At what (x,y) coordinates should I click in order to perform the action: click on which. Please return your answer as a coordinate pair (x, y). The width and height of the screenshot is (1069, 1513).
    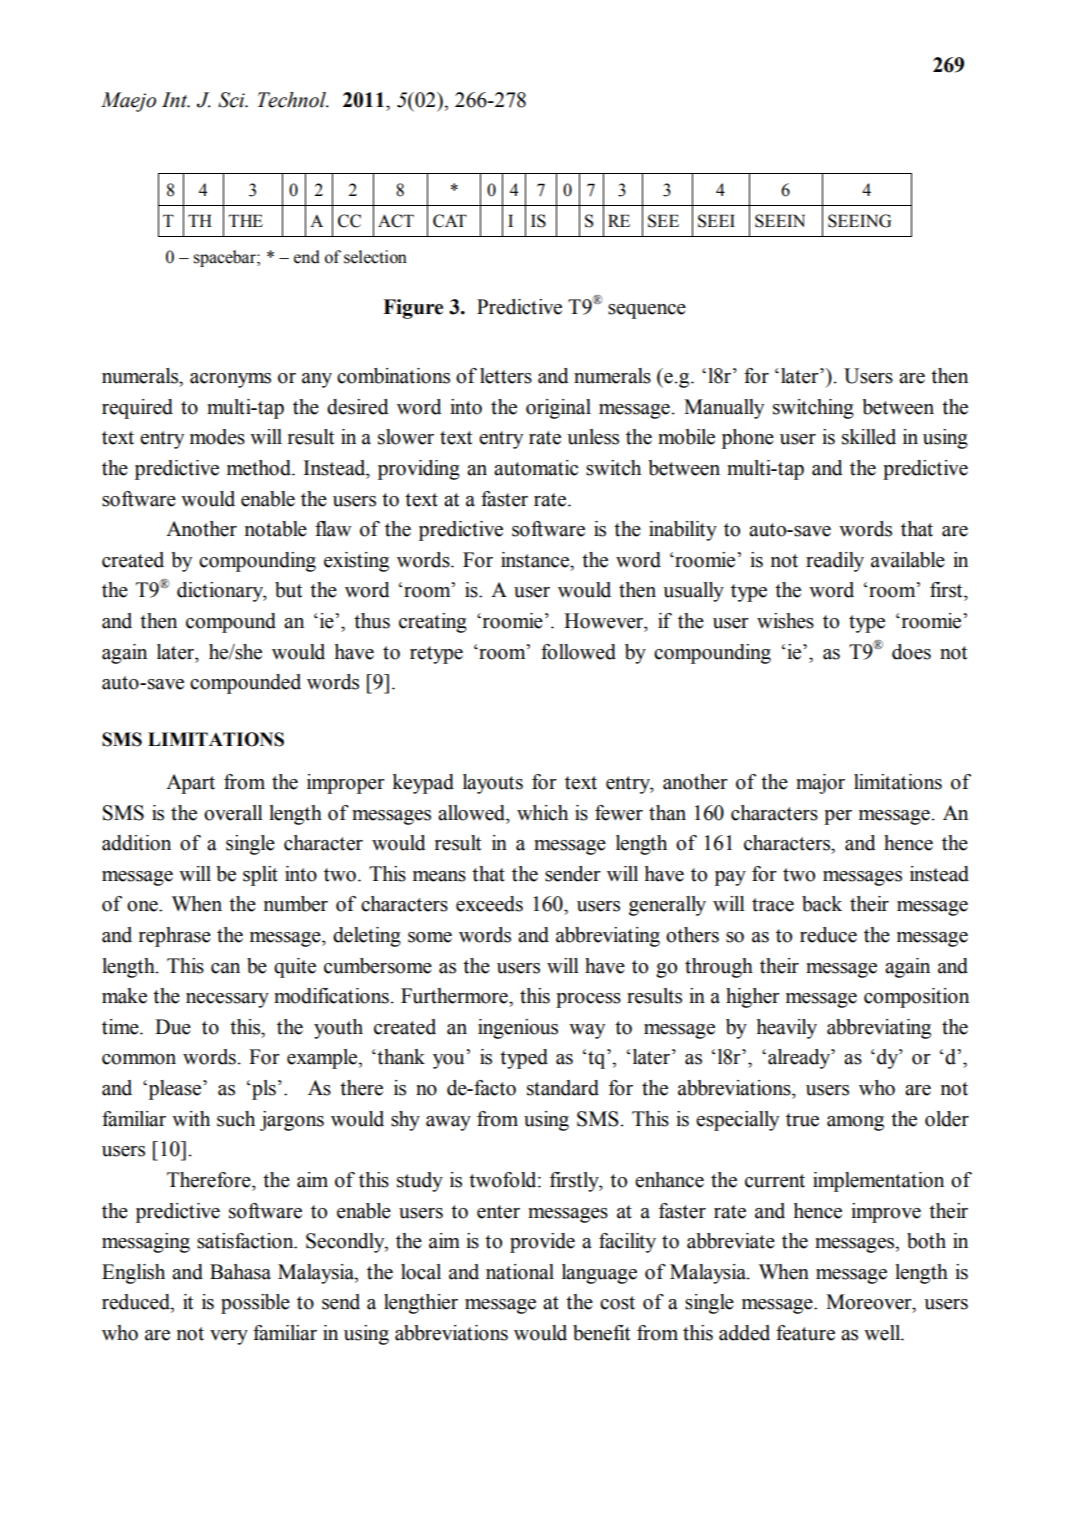
    Looking at the image, I should click on (542, 813).
